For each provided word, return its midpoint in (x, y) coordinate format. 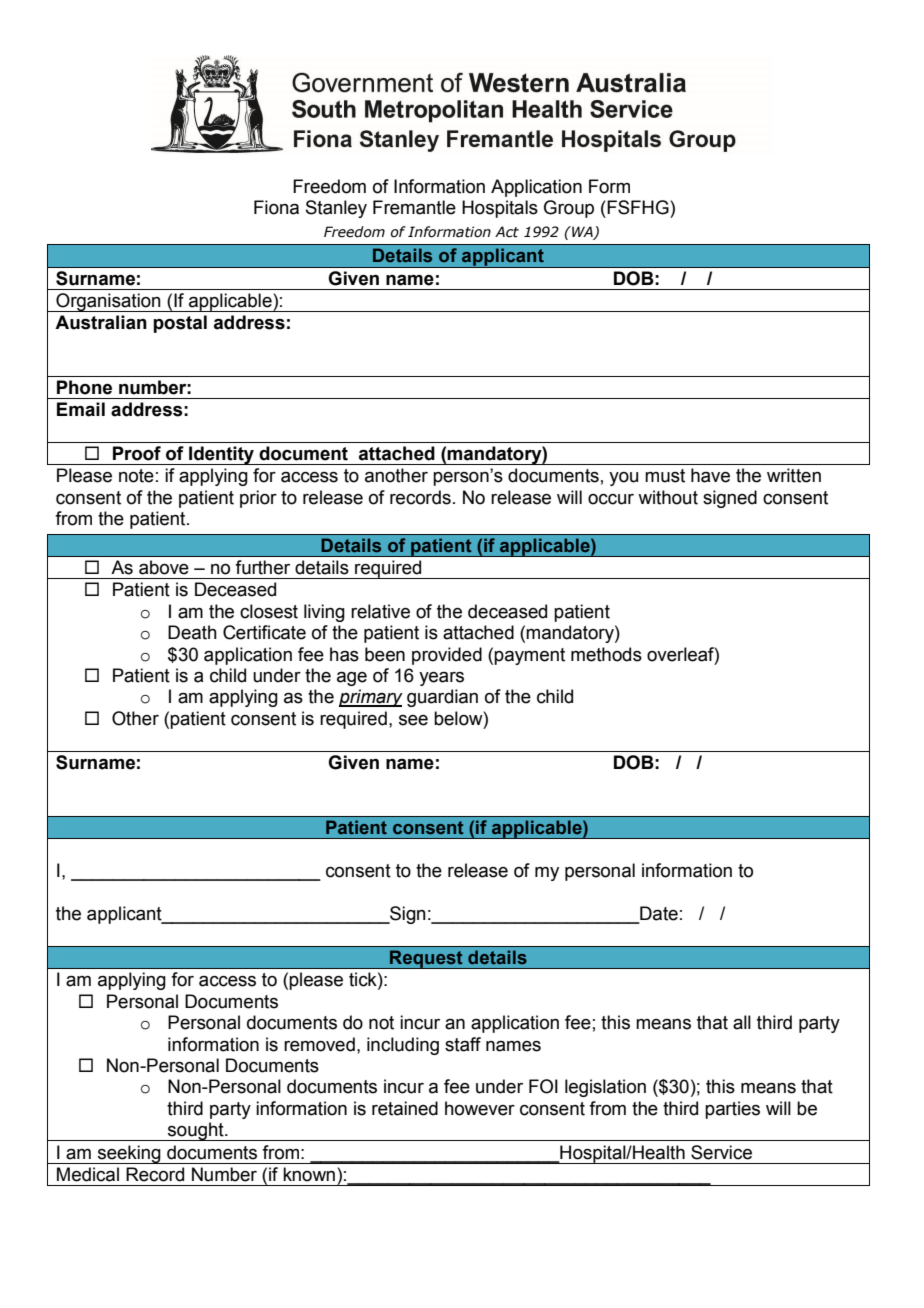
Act (507, 232)
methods (606, 654)
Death (192, 632)
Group (569, 209)
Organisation (108, 302)
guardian (442, 698)
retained (405, 1108)
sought (196, 1131)
